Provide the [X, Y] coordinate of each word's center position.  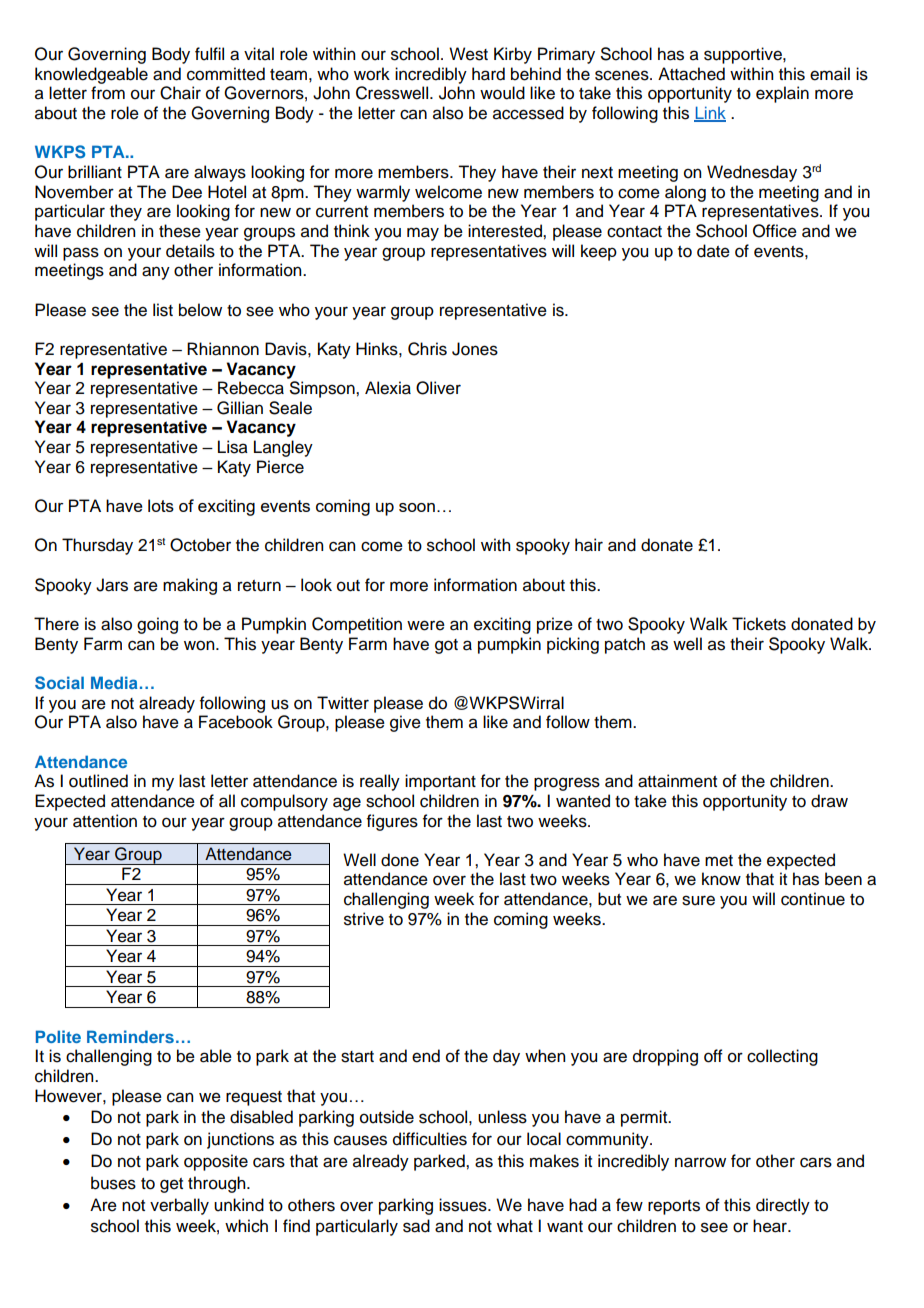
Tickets [759, 624]
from [108, 93]
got [446, 646]
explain [782, 94]
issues [464, 1205]
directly [783, 1206]
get [171, 1185]
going [157, 625]
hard [488, 74]
